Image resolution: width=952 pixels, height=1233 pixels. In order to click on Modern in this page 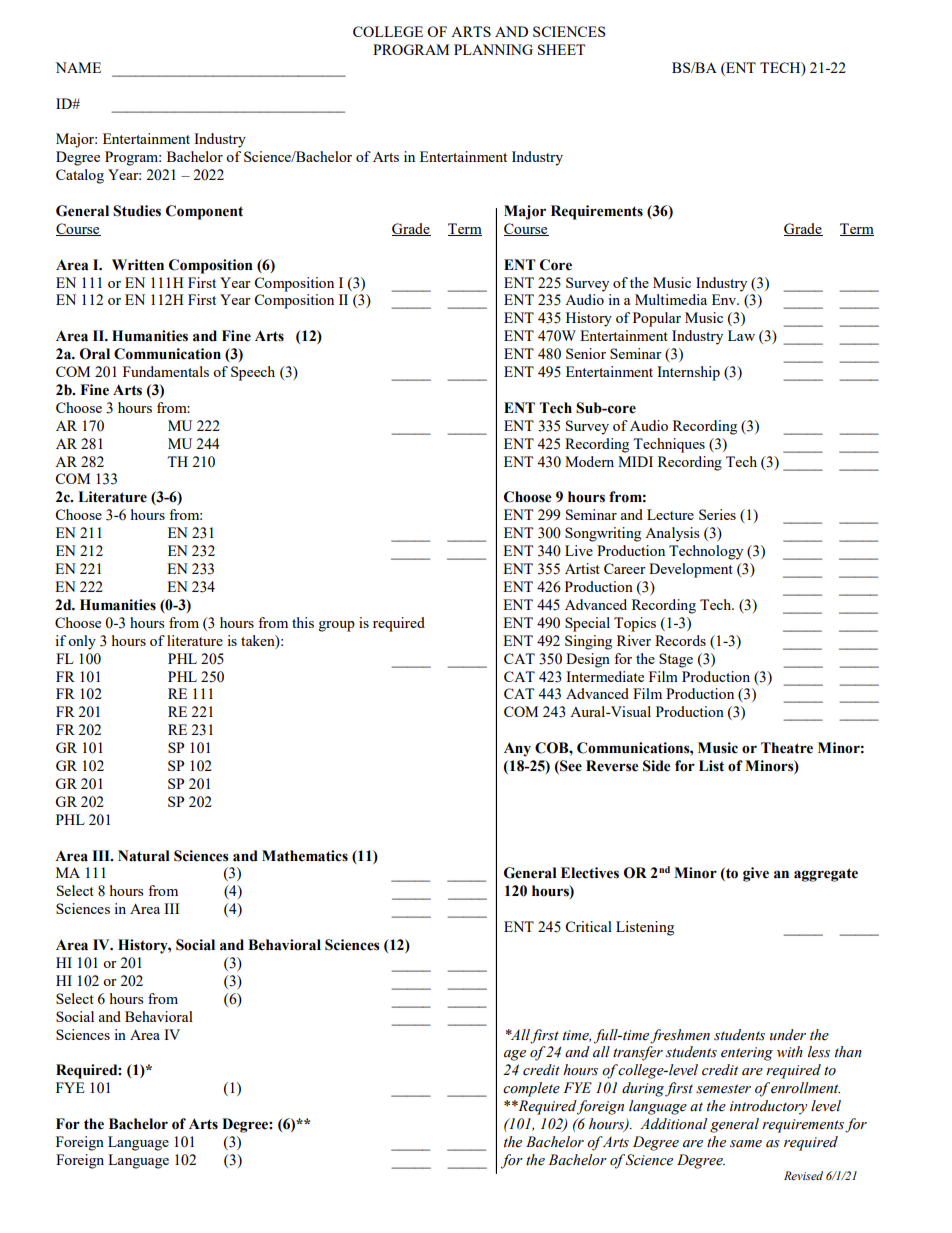, I will do `click(589, 461)`.
